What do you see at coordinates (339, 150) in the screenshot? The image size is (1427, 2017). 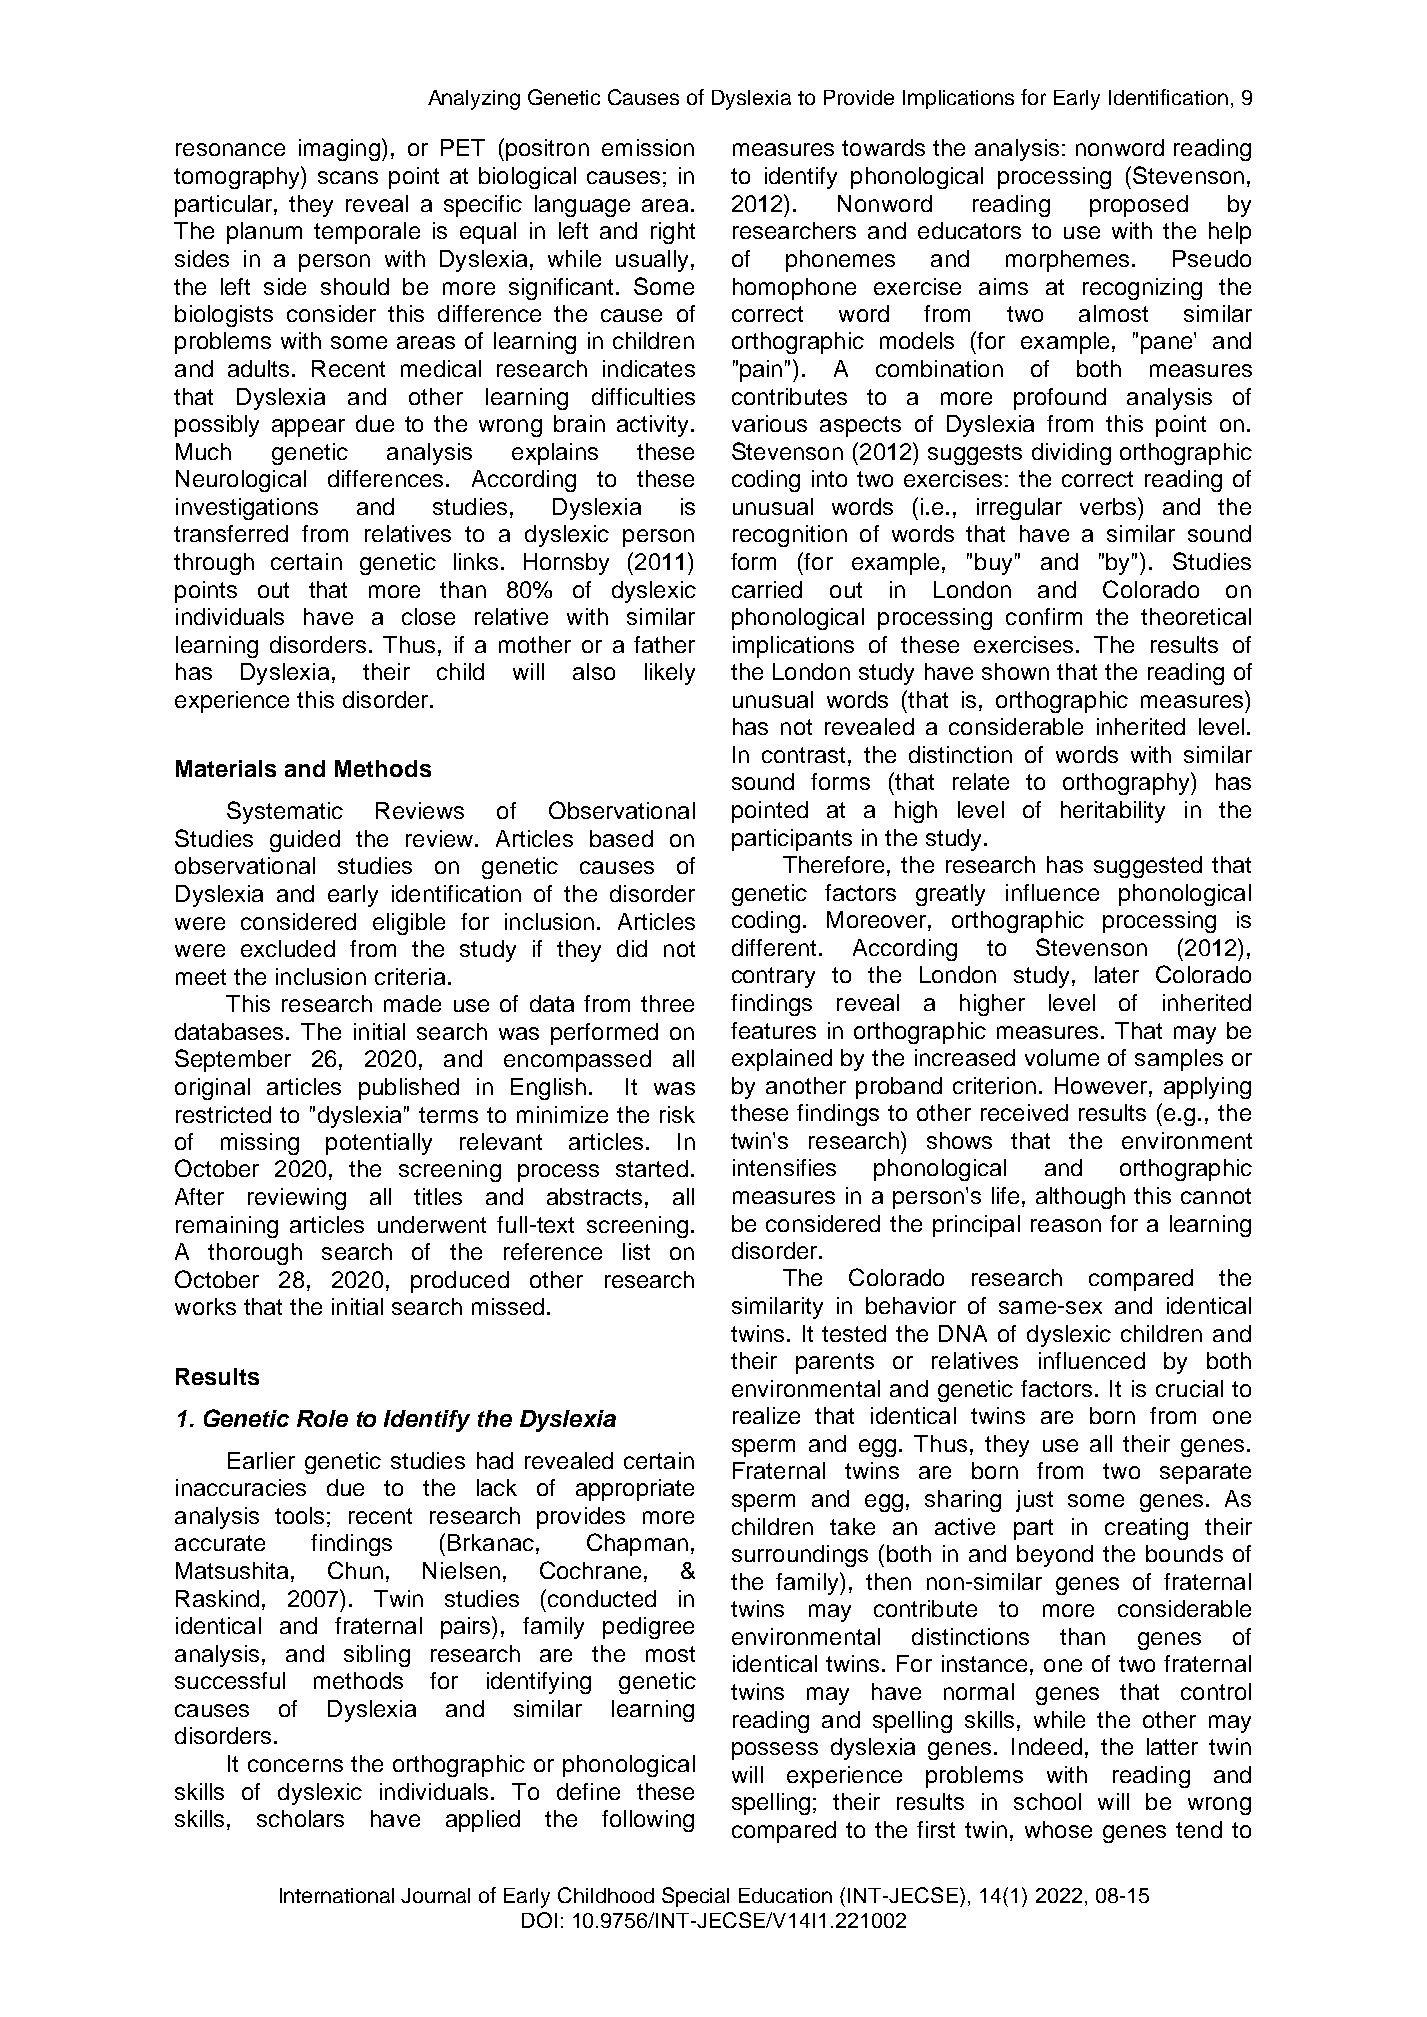 I see `imaging` at bounding box center [339, 150].
